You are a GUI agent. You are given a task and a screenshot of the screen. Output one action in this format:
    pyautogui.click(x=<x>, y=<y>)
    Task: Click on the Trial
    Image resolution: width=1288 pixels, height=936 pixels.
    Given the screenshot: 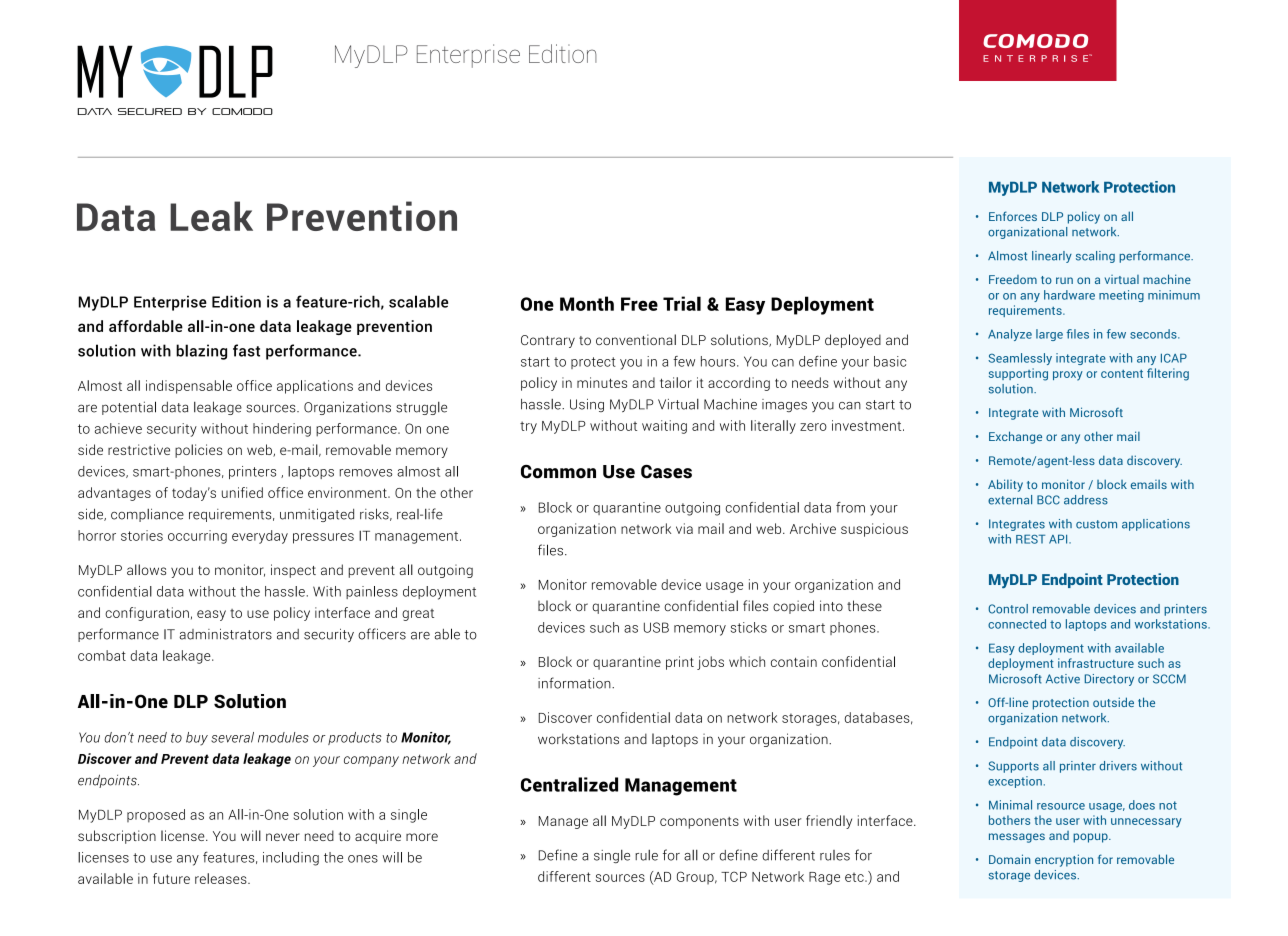 What is the action you would take?
    pyautogui.click(x=682, y=303)
